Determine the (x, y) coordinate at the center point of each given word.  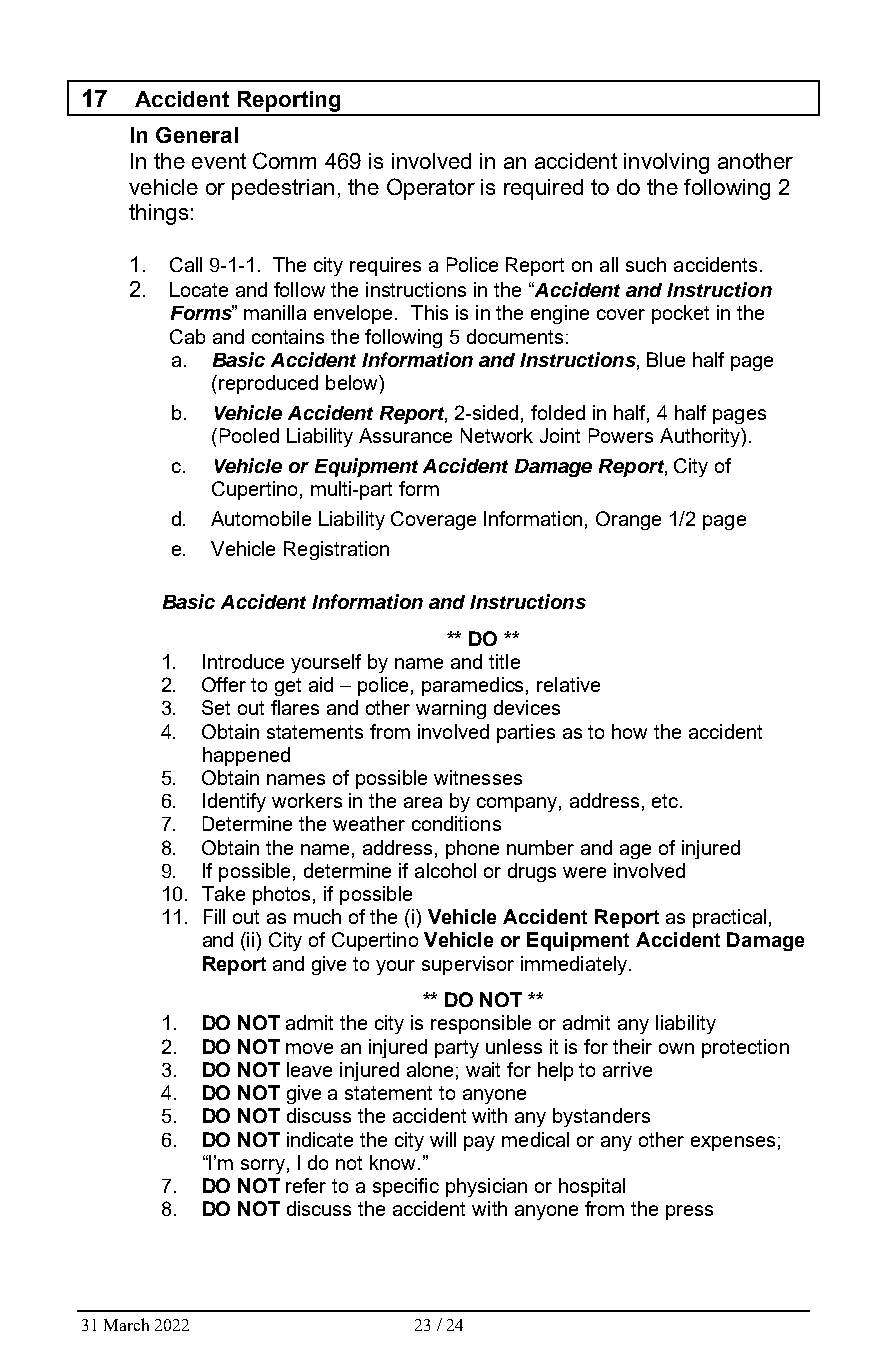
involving (666, 163)
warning (451, 709)
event (219, 161)
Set (216, 707)
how (629, 731)
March (126, 1324)
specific (406, 1187)
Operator (431, 189)
